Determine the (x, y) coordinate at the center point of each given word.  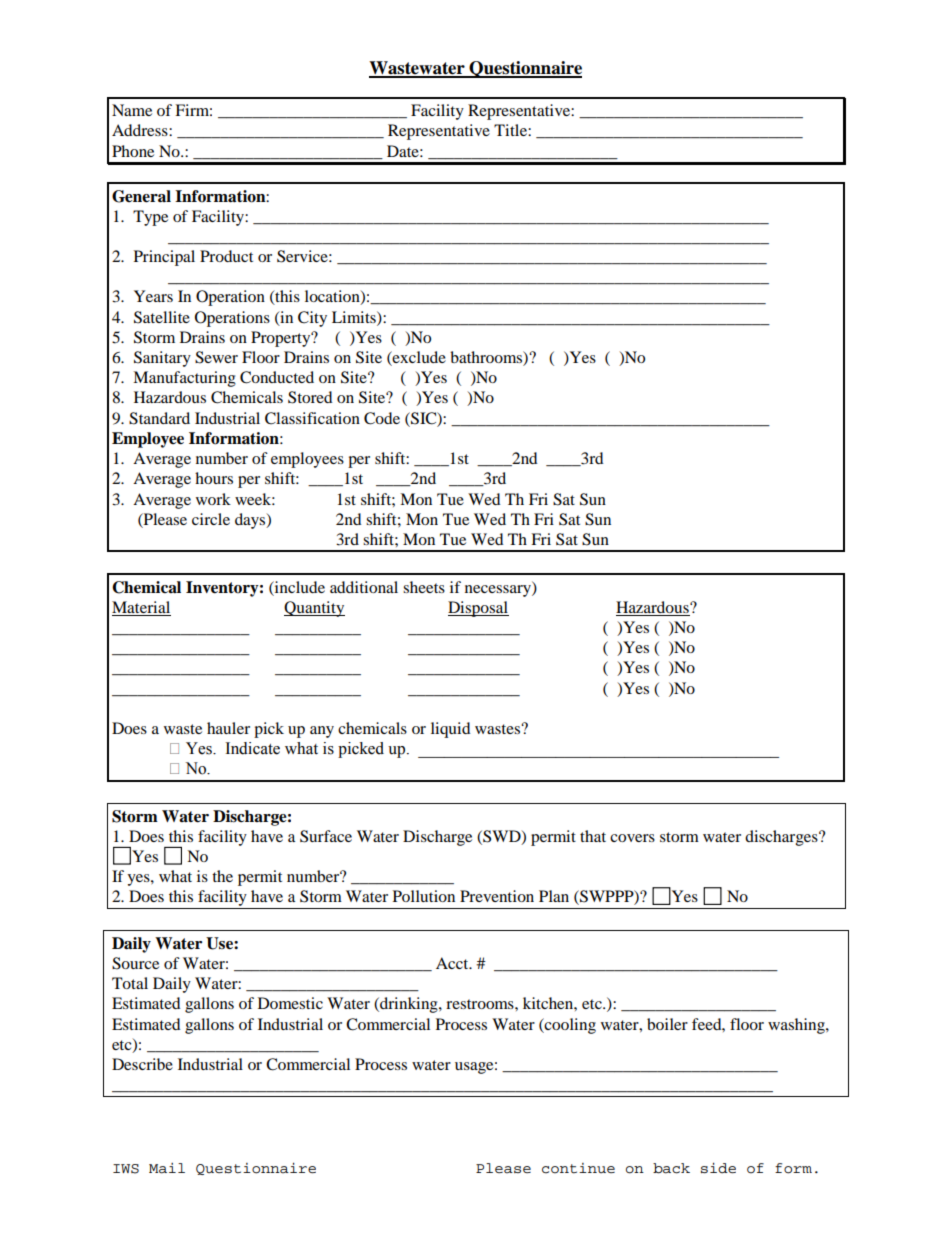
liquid (451, 730)
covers (632, 838)
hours (214, 478)
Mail (167, 1168)
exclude (418, 358)
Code (382, 418)
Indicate (252, 748)
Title (511, 130)
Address (141, 130)
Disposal (478, 609)
